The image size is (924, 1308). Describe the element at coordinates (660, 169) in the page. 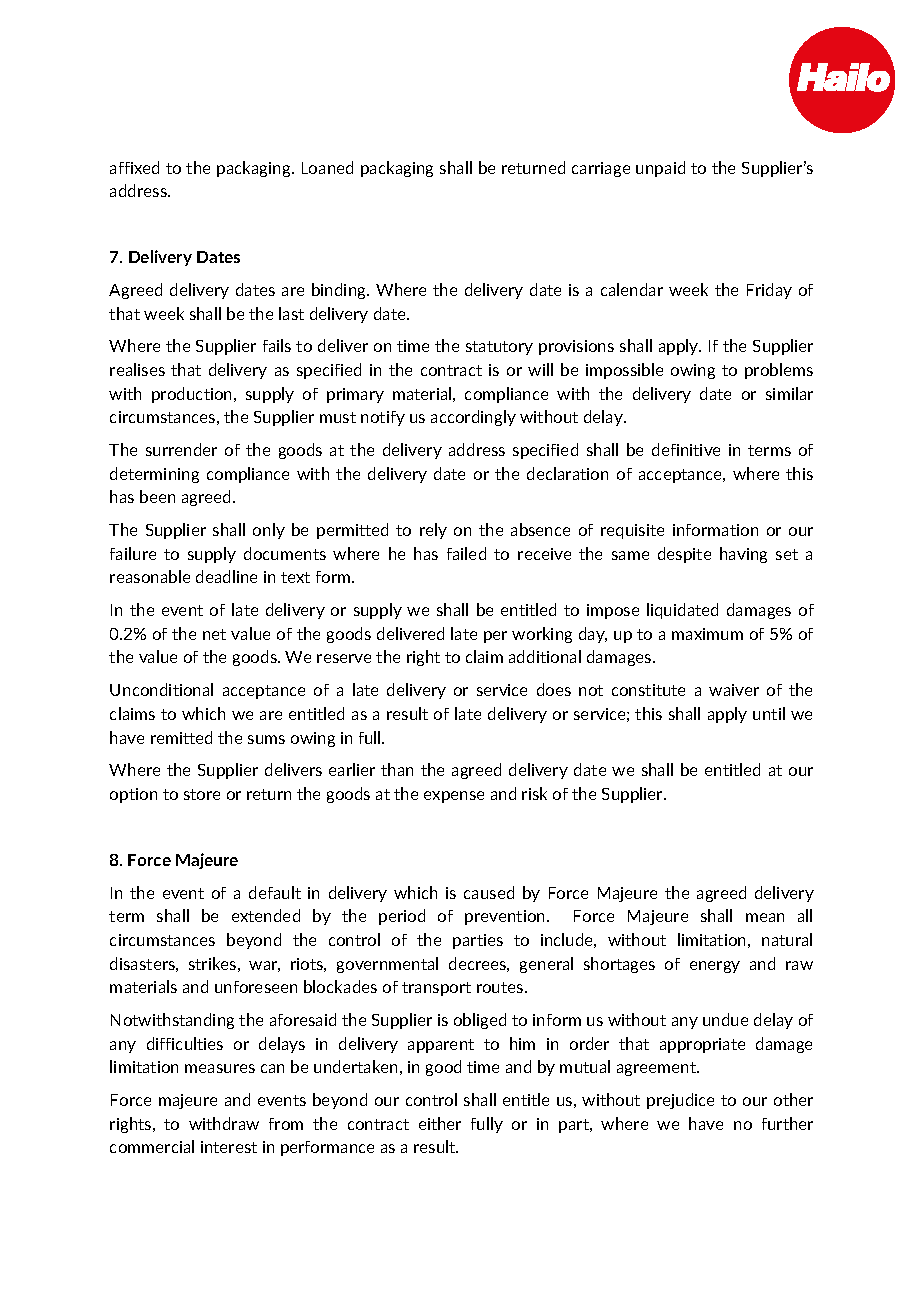

I see `unpaid` at that location.
